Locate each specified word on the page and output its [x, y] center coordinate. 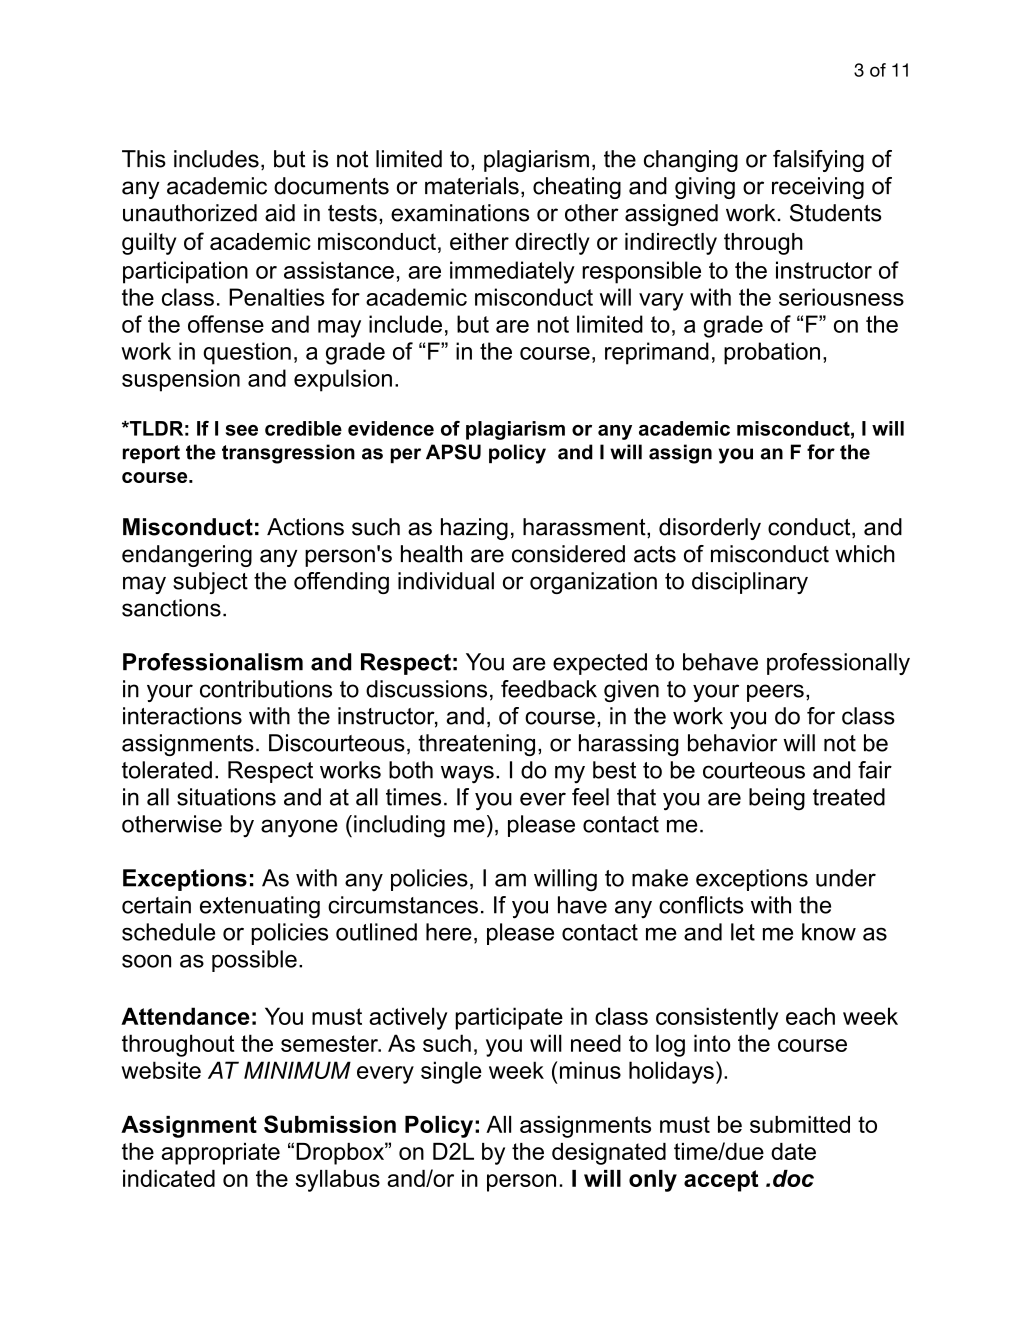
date [793, 1151]
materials [472, 186]
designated [609, 1154]
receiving [818, 188]
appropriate [220, 1154]
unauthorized [190, 213]
